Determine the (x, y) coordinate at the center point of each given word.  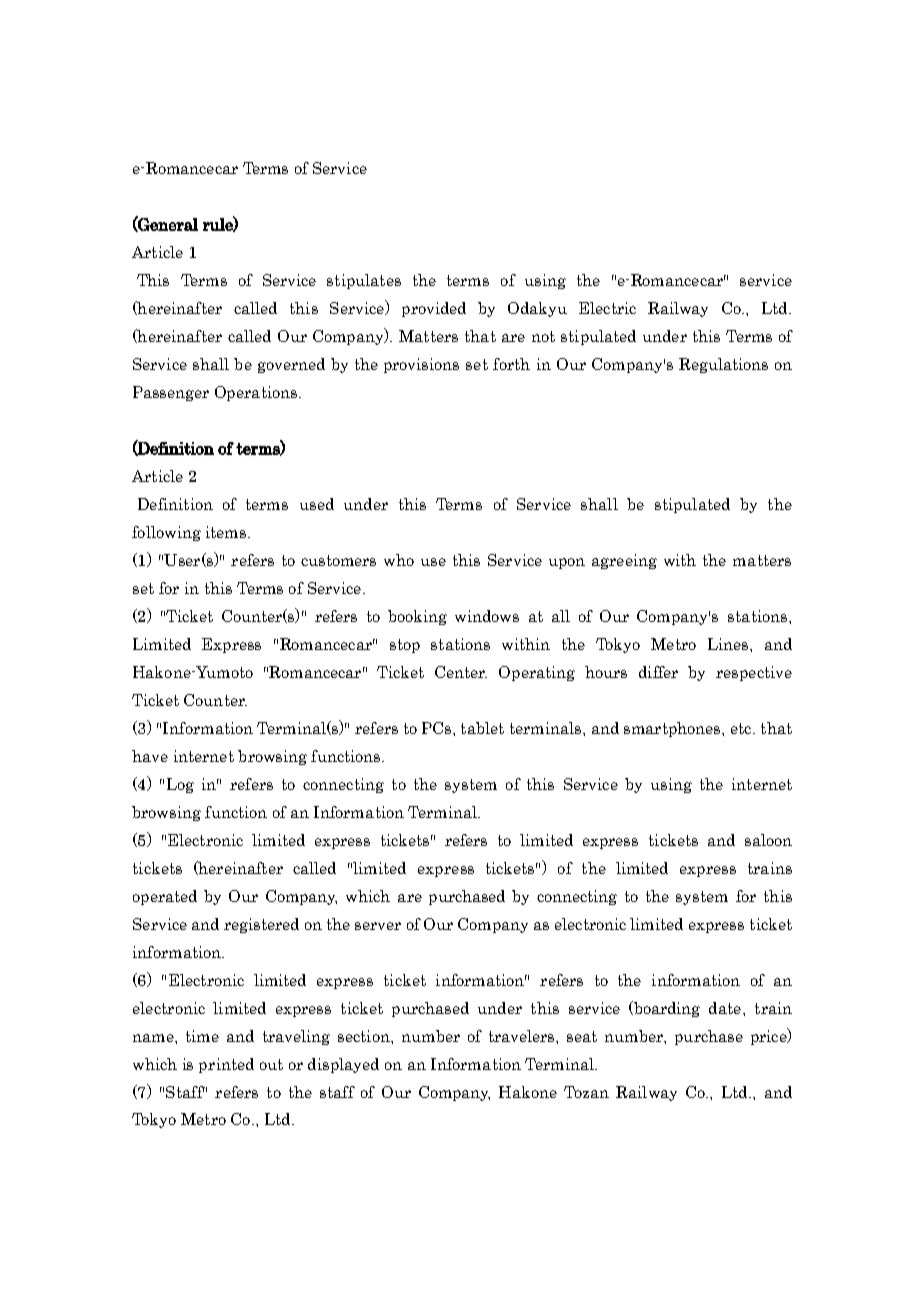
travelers (523, 1036)
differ (658, 672)
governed (291, 365)
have (150, 756)
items (227, 532)
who (399, 560)
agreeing (624, 561)
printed (226, 1065)
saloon (768, 840)
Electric (607, 308)
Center (461, 672)
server (378, 926)
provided (434, 309)
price (770, 1036)
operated (165, 897)
